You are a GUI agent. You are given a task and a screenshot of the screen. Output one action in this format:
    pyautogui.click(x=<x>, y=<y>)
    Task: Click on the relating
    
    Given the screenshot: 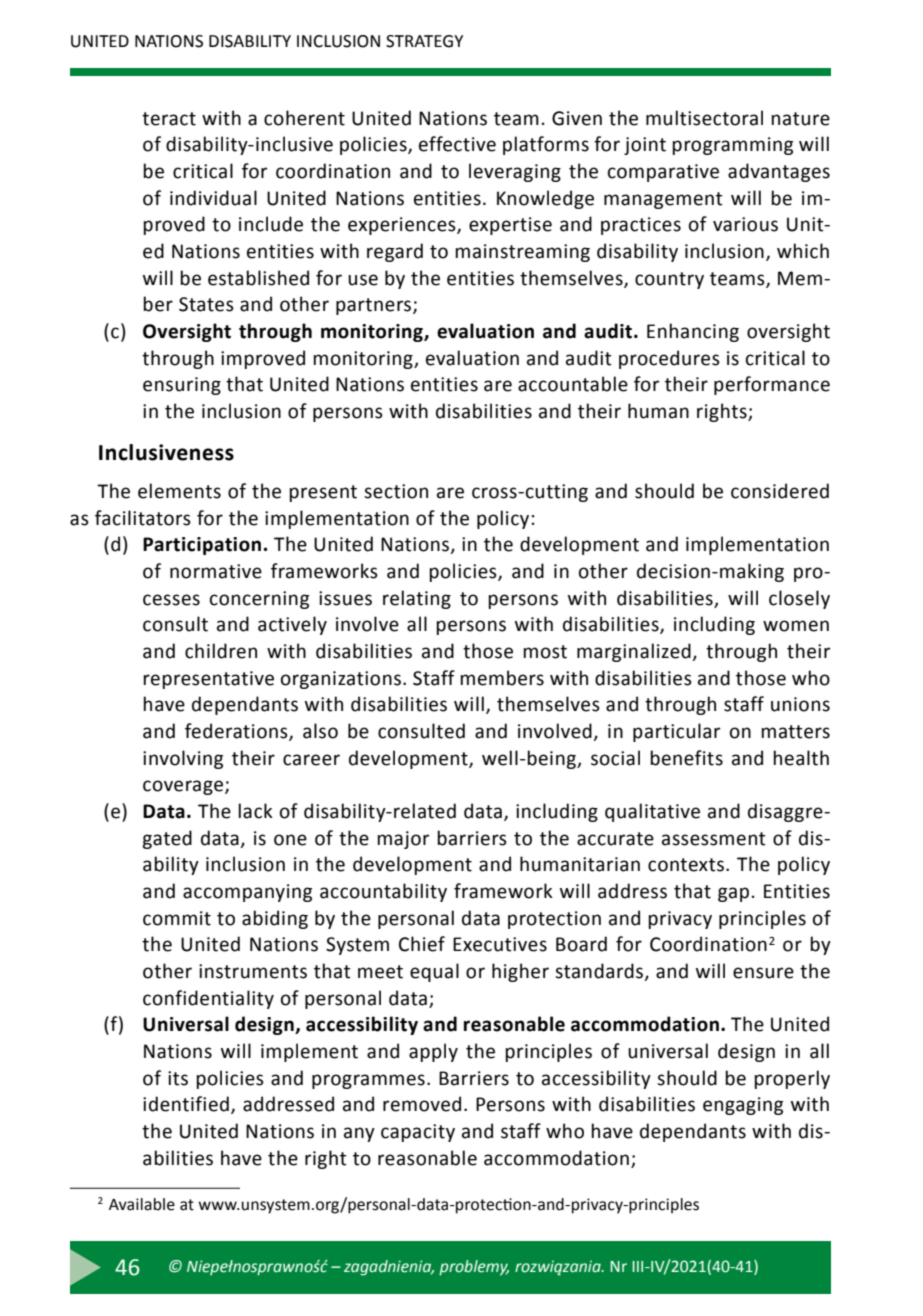 What is the action you would take?
    pyautogui.click(x=417, y=599)
